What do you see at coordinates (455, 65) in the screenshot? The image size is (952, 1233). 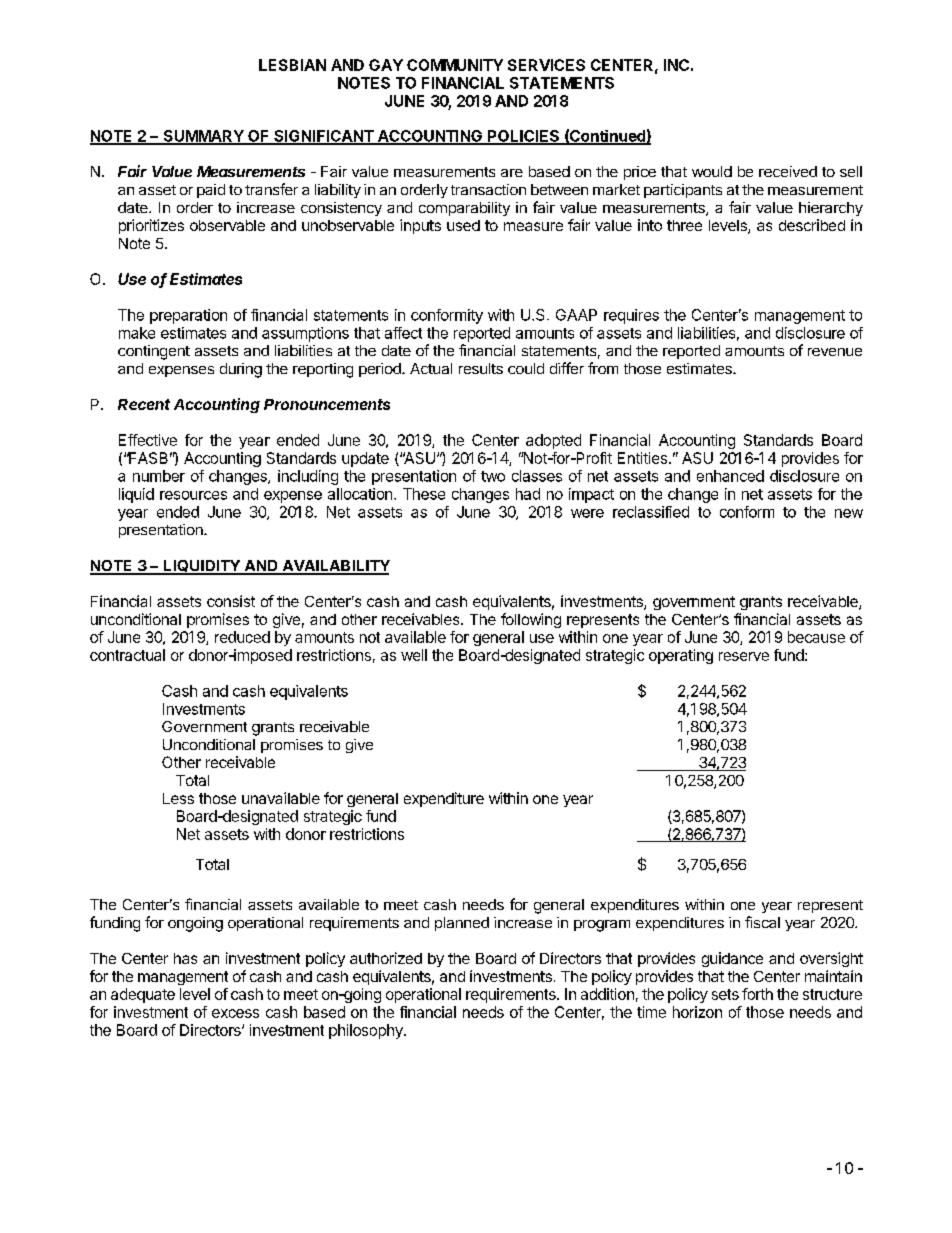 I see `COMMUNITY` at bounding box center [455, 65].
